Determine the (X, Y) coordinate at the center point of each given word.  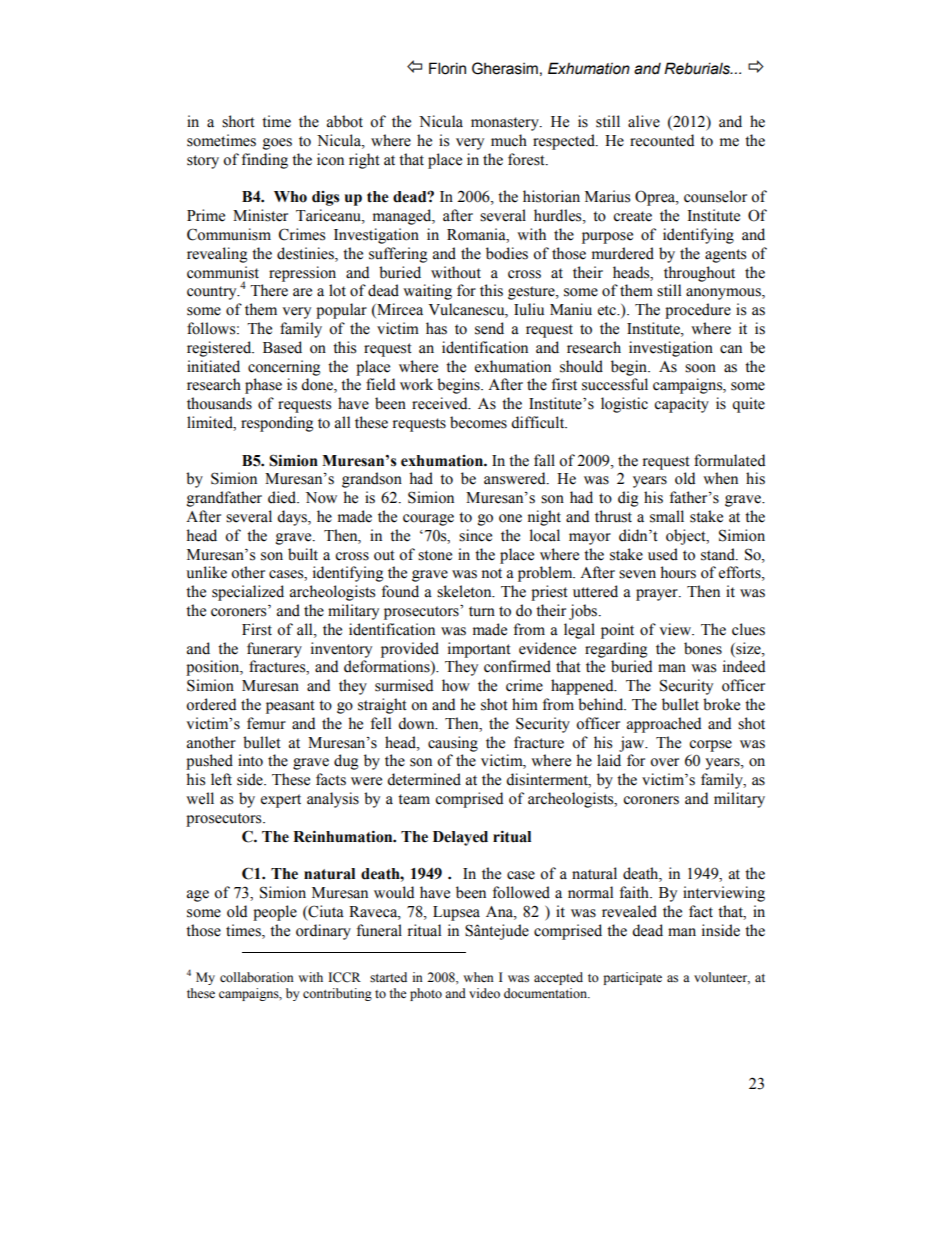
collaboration (257, 977)
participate (632, 978)
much (509, 140)
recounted (662, 140)
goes (277, 144)
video (484, 993)
